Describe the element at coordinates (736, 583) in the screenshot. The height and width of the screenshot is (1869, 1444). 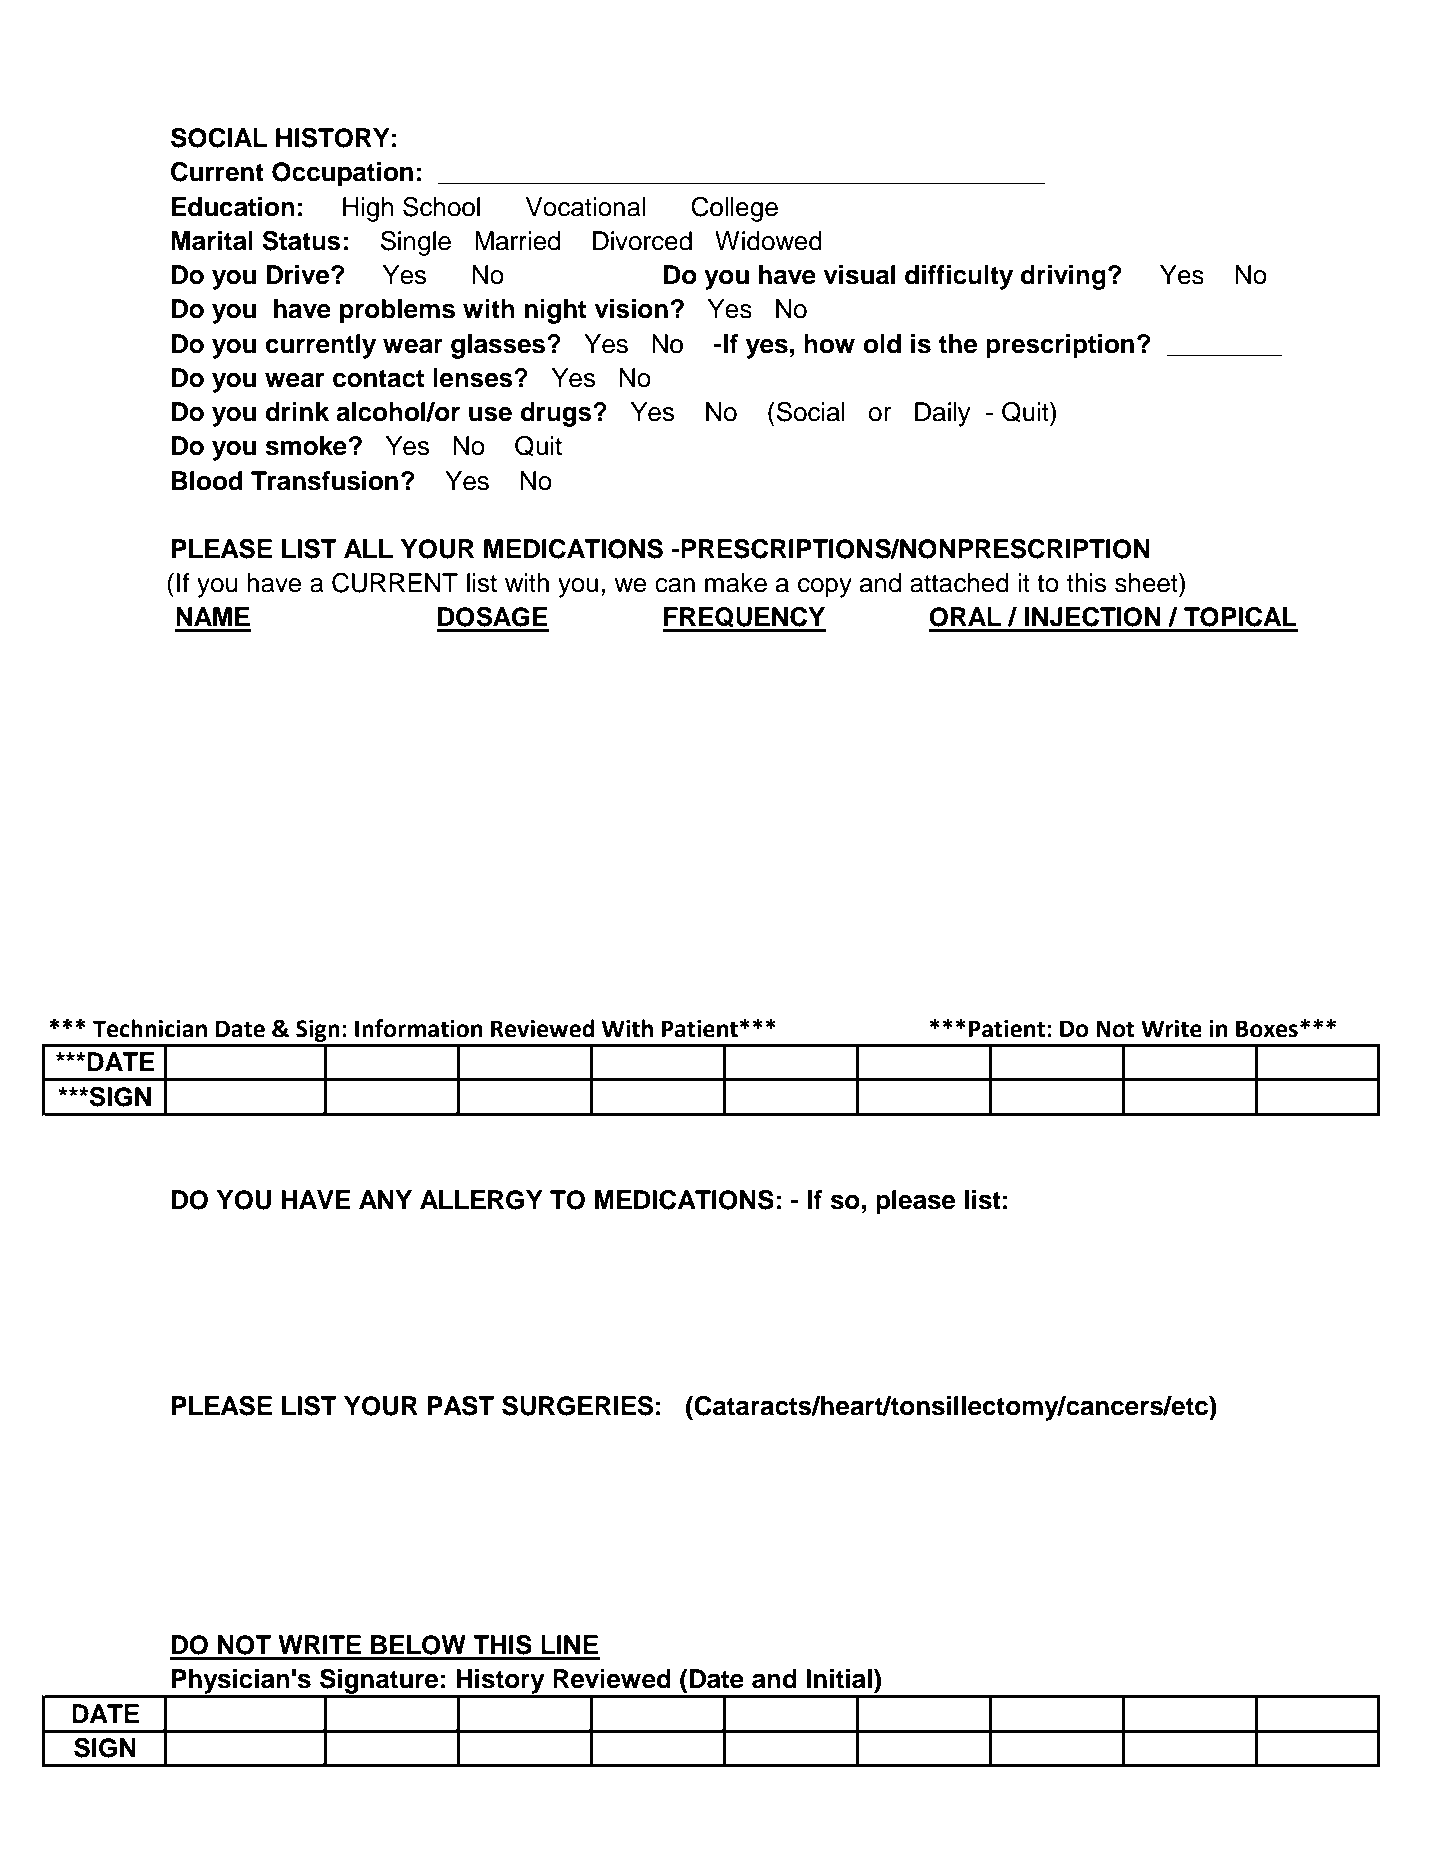
I see `make` at that location.
